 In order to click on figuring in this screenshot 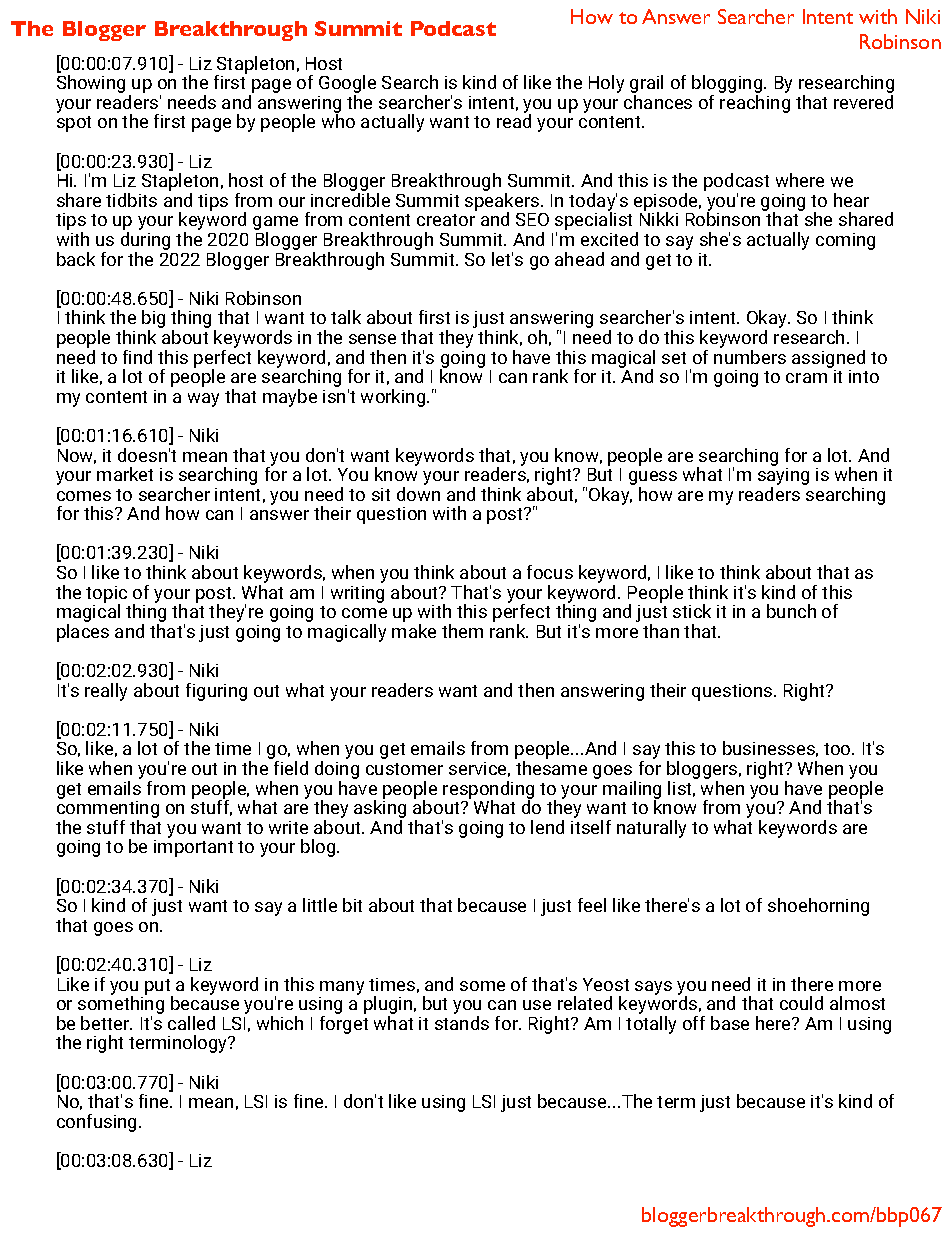, I will do `click(216, 692)`.
